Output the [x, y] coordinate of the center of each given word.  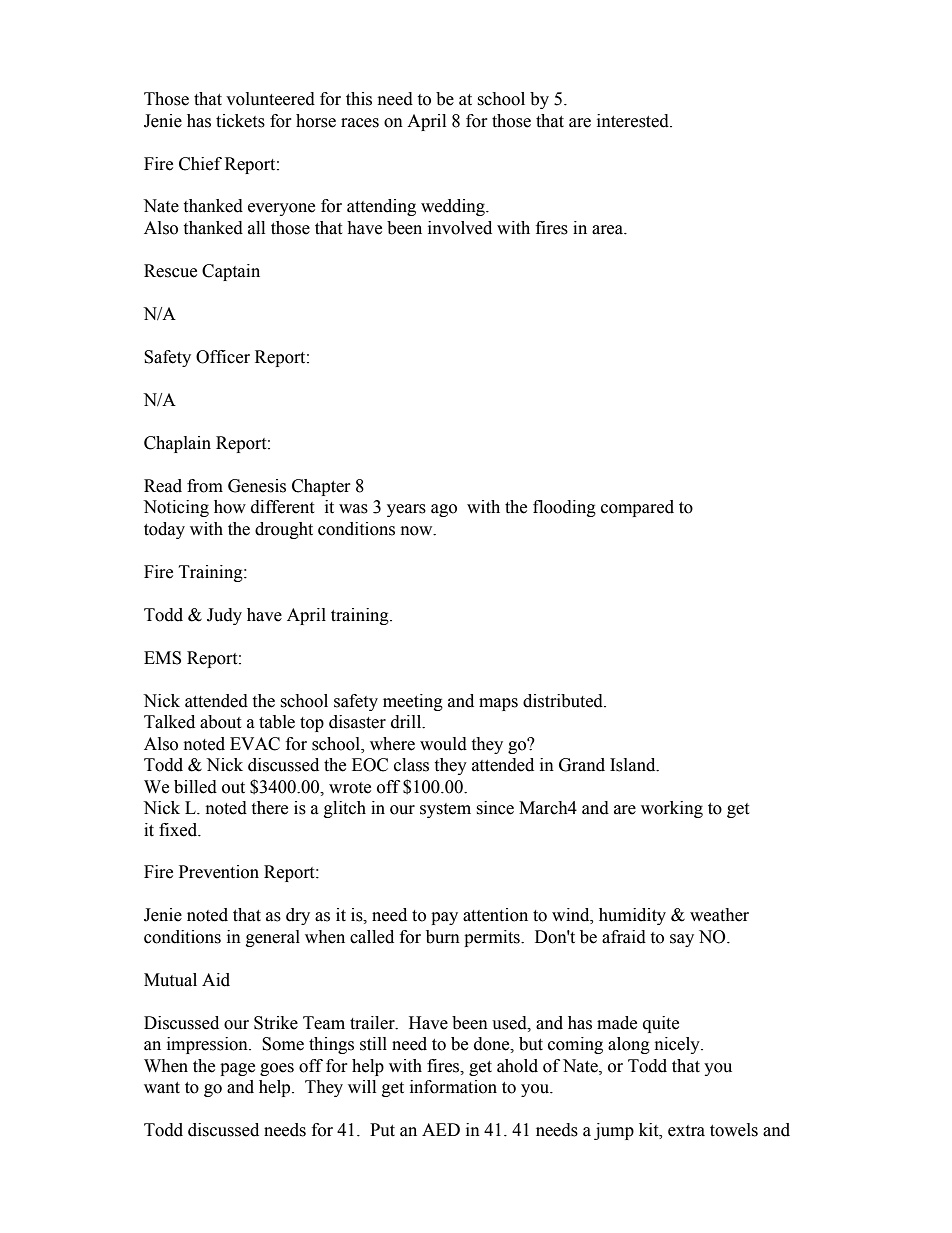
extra [686, 1131]
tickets [240, 121]
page [237, 1069]
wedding [454, 207]
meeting [413, 702]
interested [634, 121]
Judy [224, 616]
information [453, 1087]
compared [637, 508]
